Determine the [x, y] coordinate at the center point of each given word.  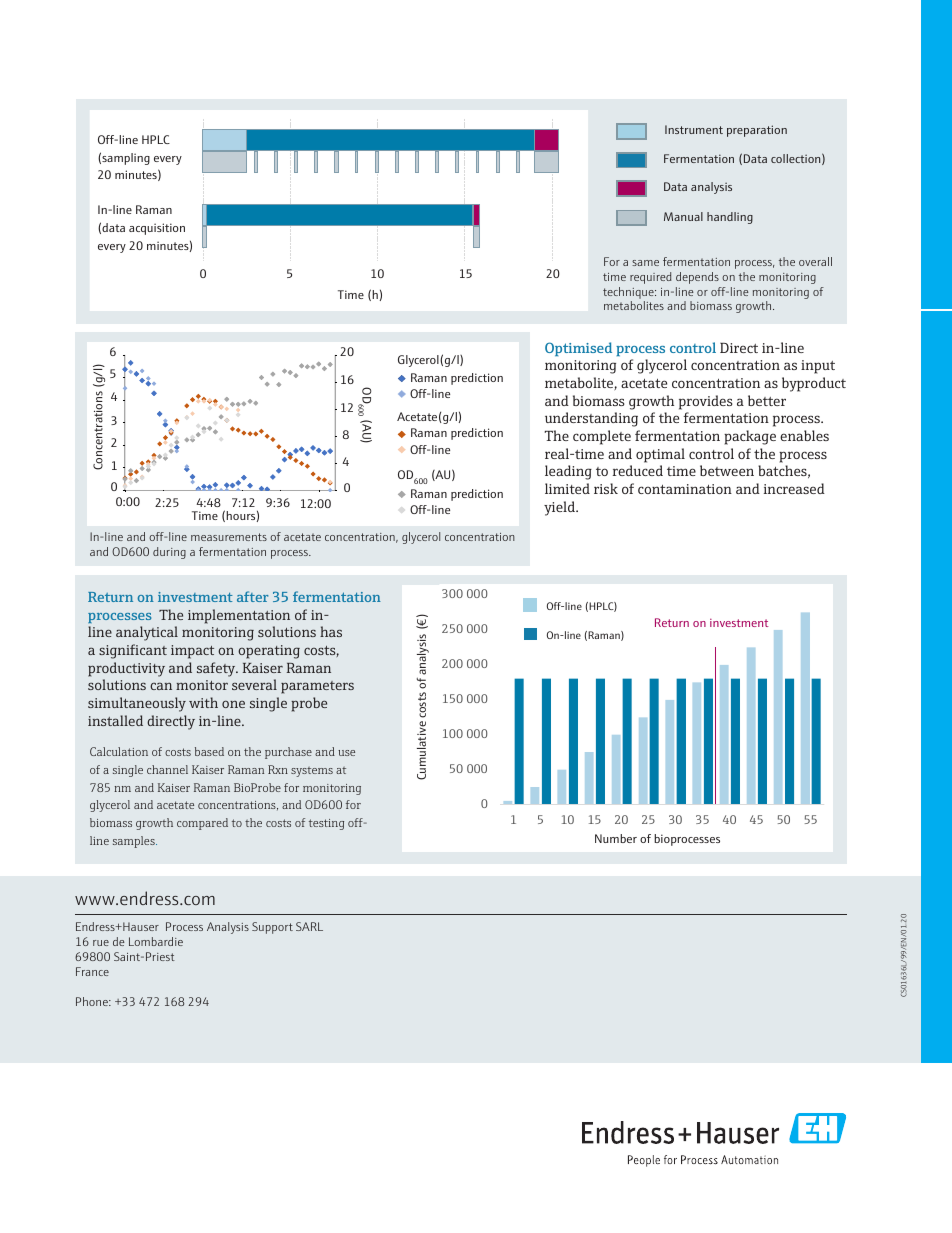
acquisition [157, 229]
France [92, 971]
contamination [685, 489]
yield [560, 508]
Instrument [694, 129]
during [169, 553]
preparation [757, 131]
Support [272, 928]
